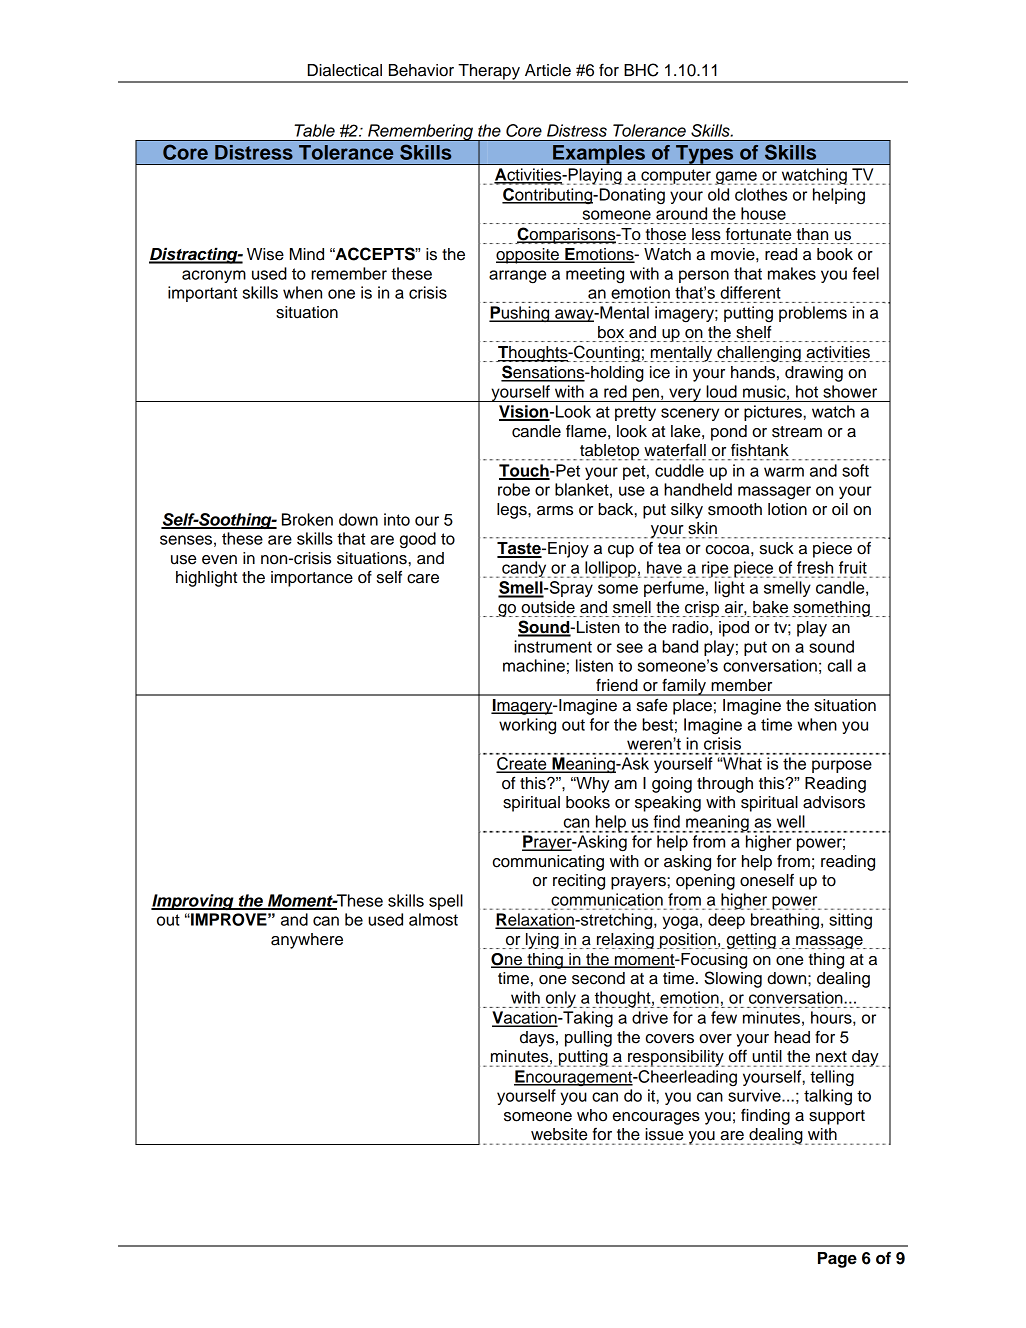  Describe the element at coordinates (345, 70) in the page. I see `Dialectical` at that location.
